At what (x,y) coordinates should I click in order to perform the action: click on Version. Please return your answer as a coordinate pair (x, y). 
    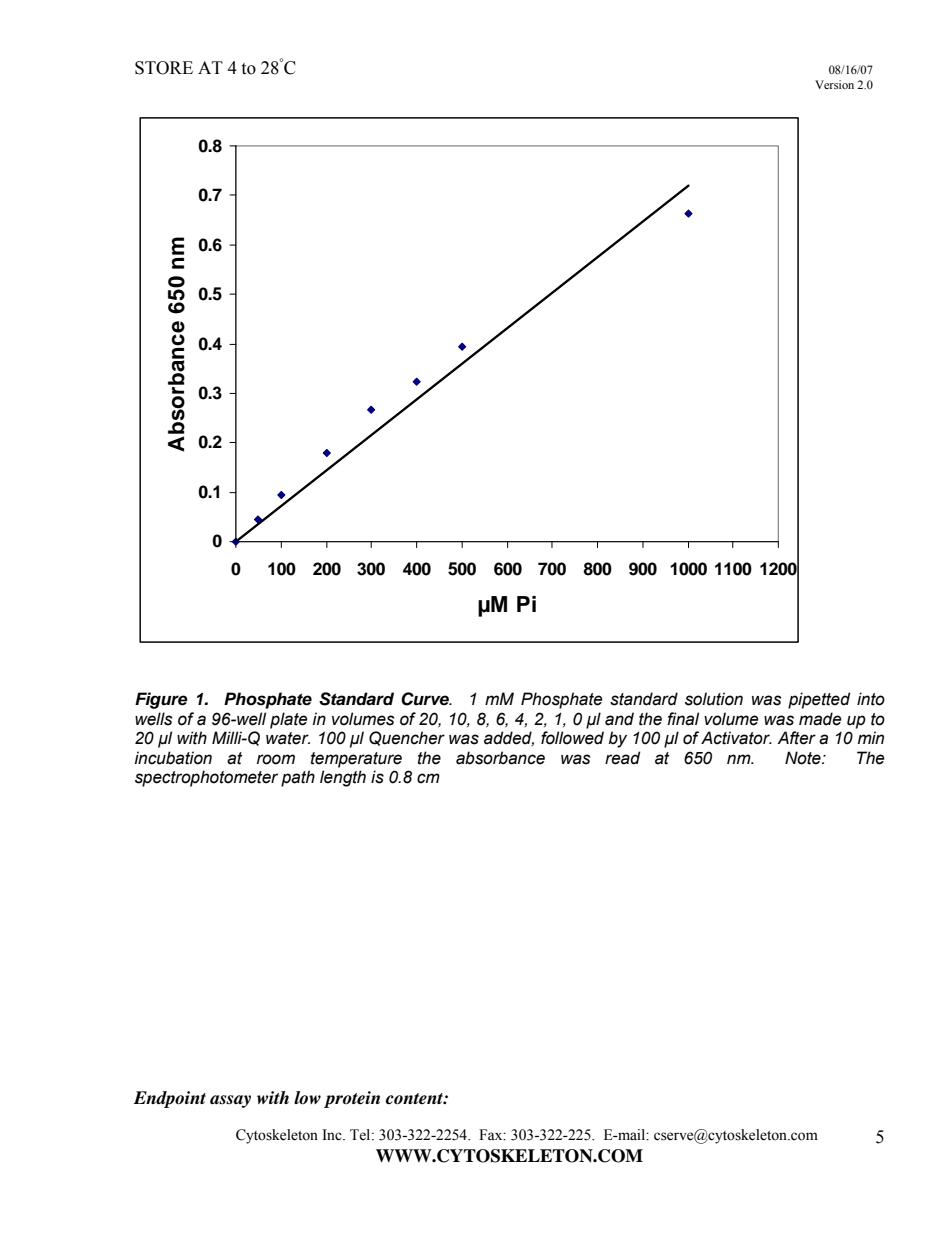
    Looking at the image, I should click on (834, 84).
